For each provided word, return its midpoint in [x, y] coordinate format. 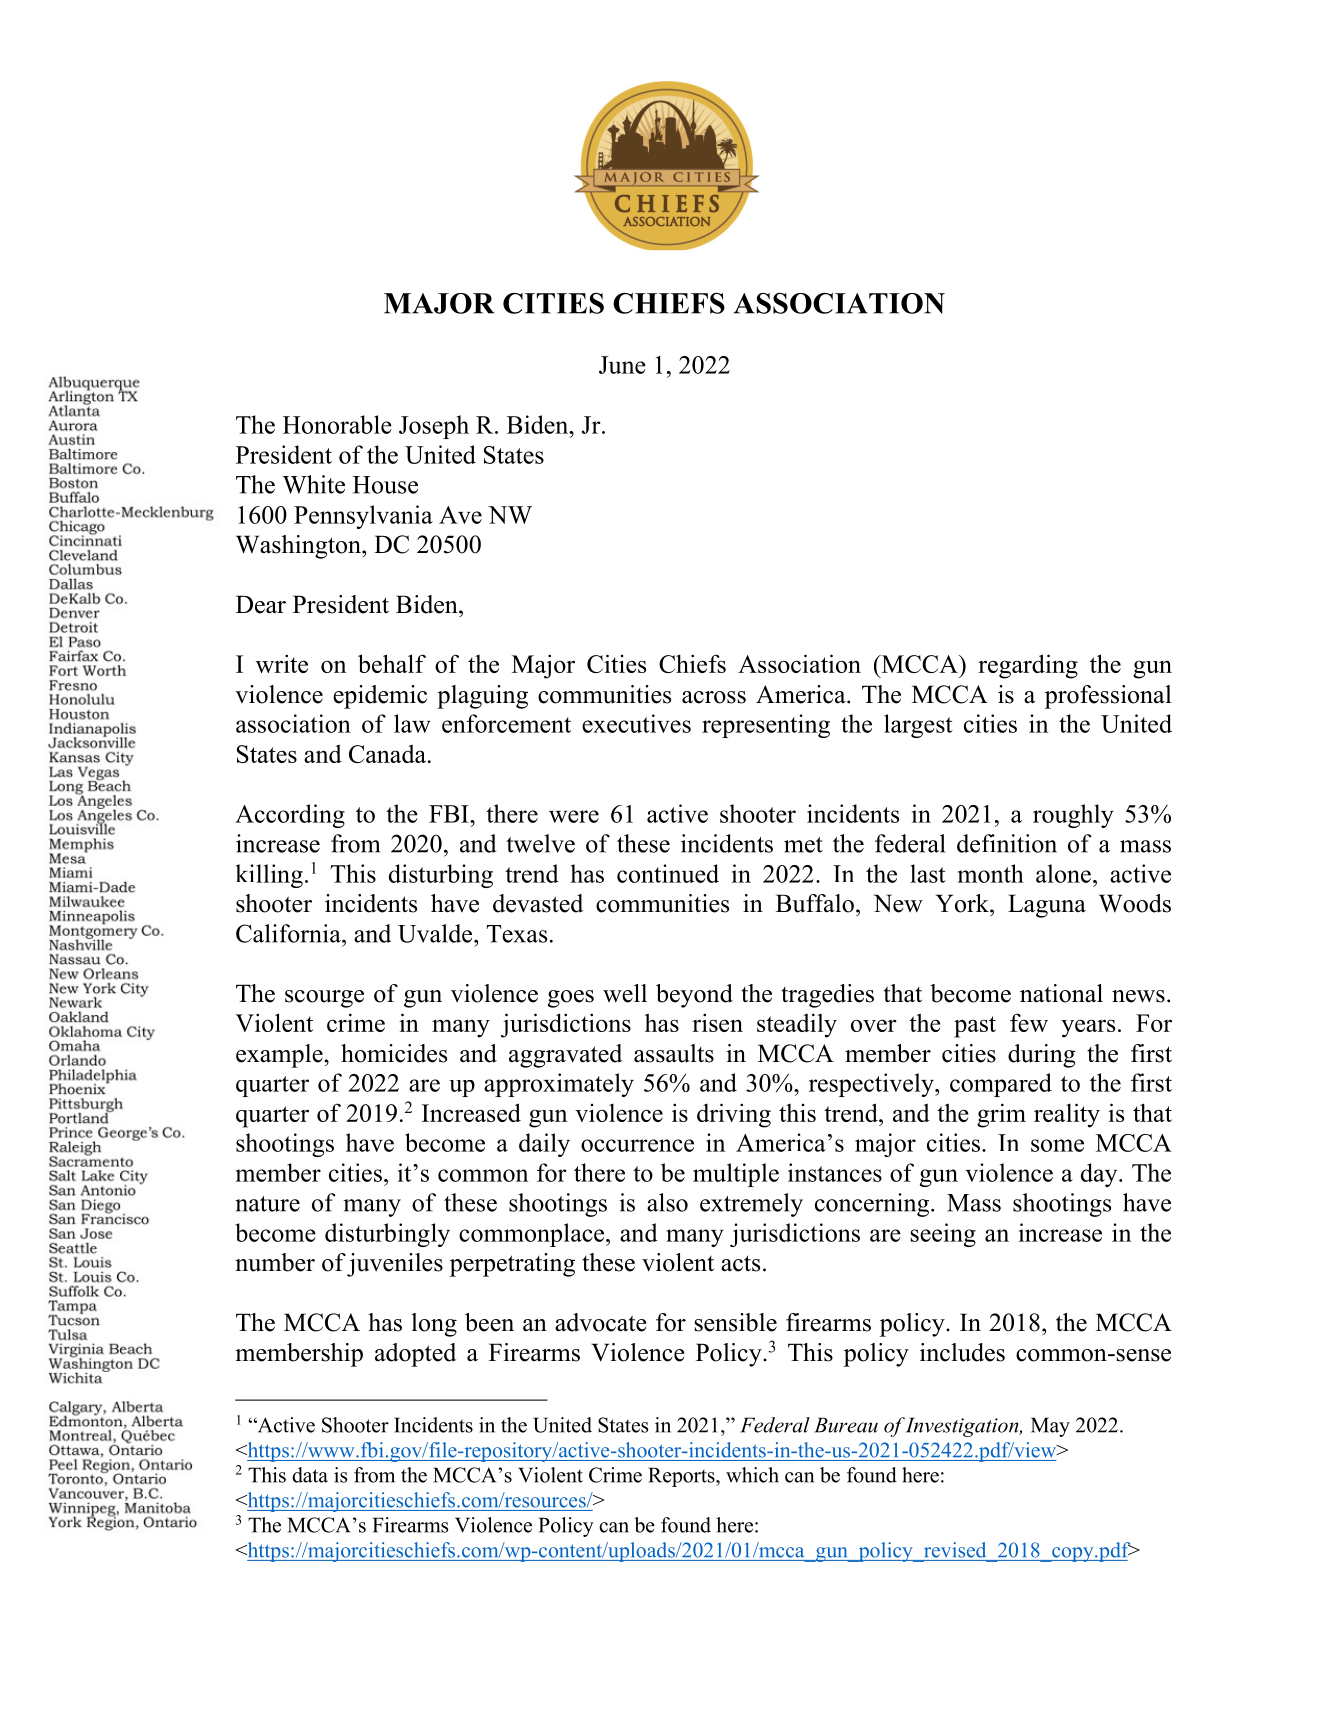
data [310, 1475]
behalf [392, 663]
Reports [682, 1477]
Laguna [1047, 906]
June [622, 365]
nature [267, 1204]
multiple [736, 1175]
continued [668, 873]
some [1057, 1145]
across [714, 697]
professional [1108, 697]
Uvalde [436, 933]
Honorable [337, 424]
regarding [1028, 666]
